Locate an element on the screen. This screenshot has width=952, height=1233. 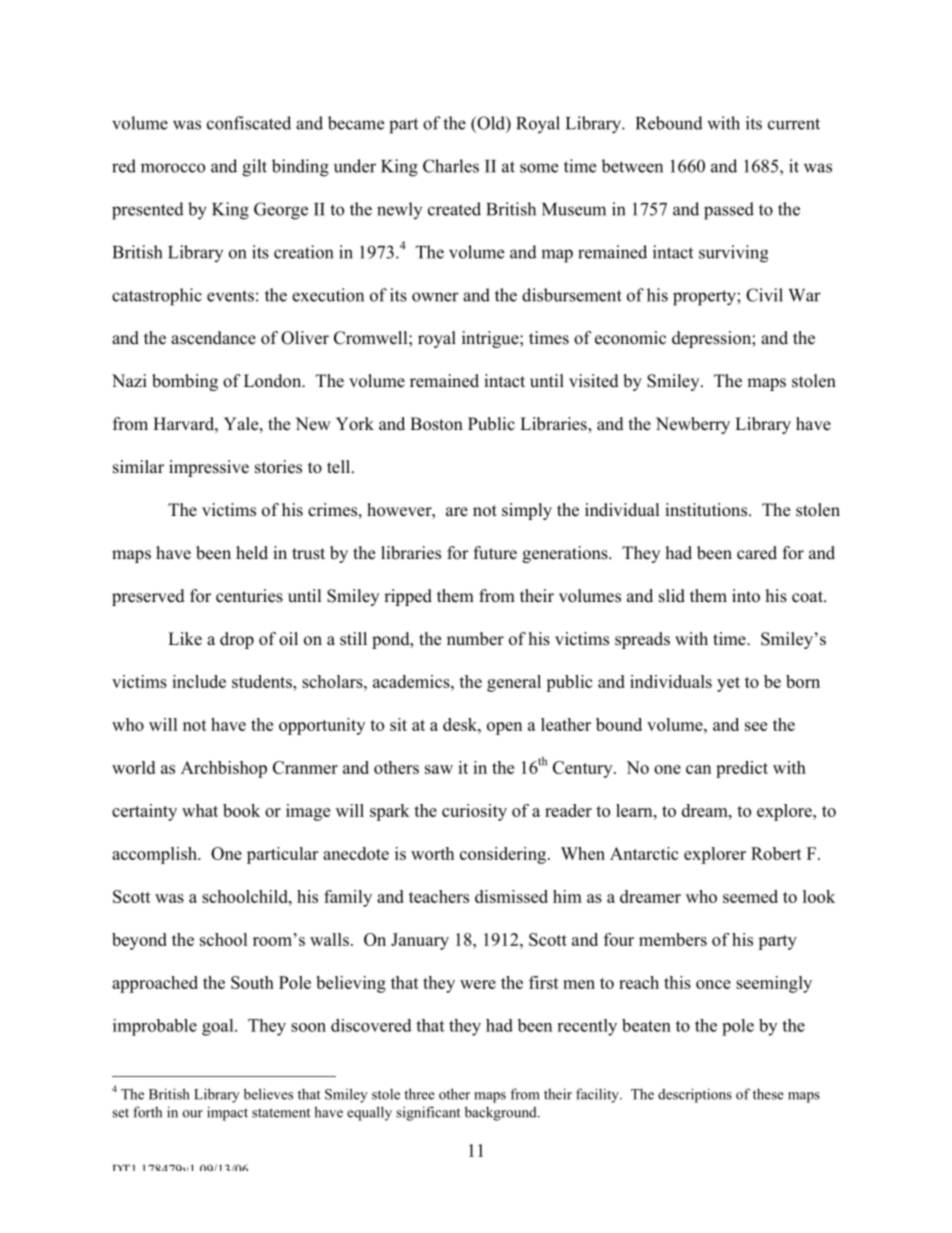
current is located at coordinates (794, 124).
